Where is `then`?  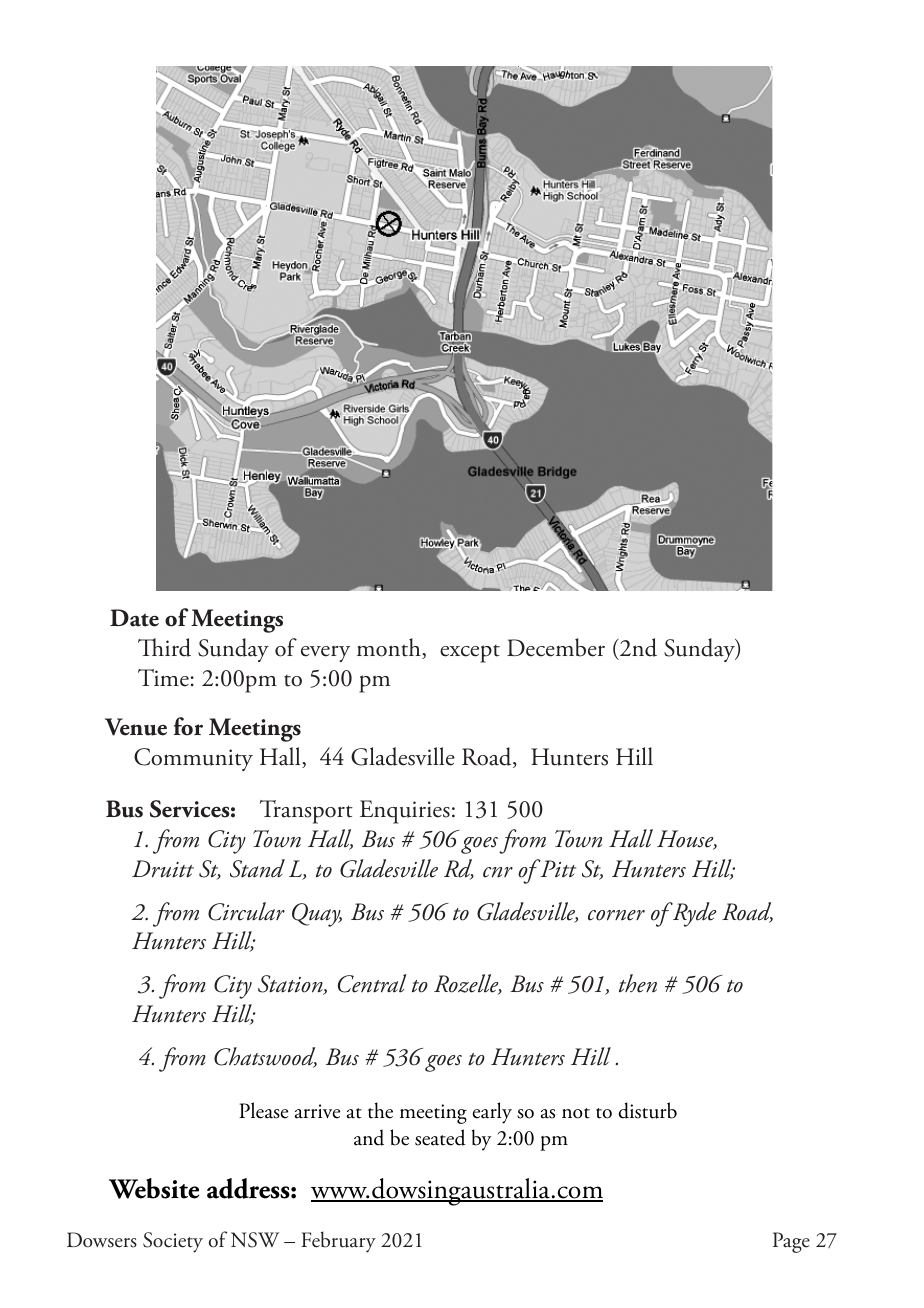
then is located at coordinates (638, 983).
